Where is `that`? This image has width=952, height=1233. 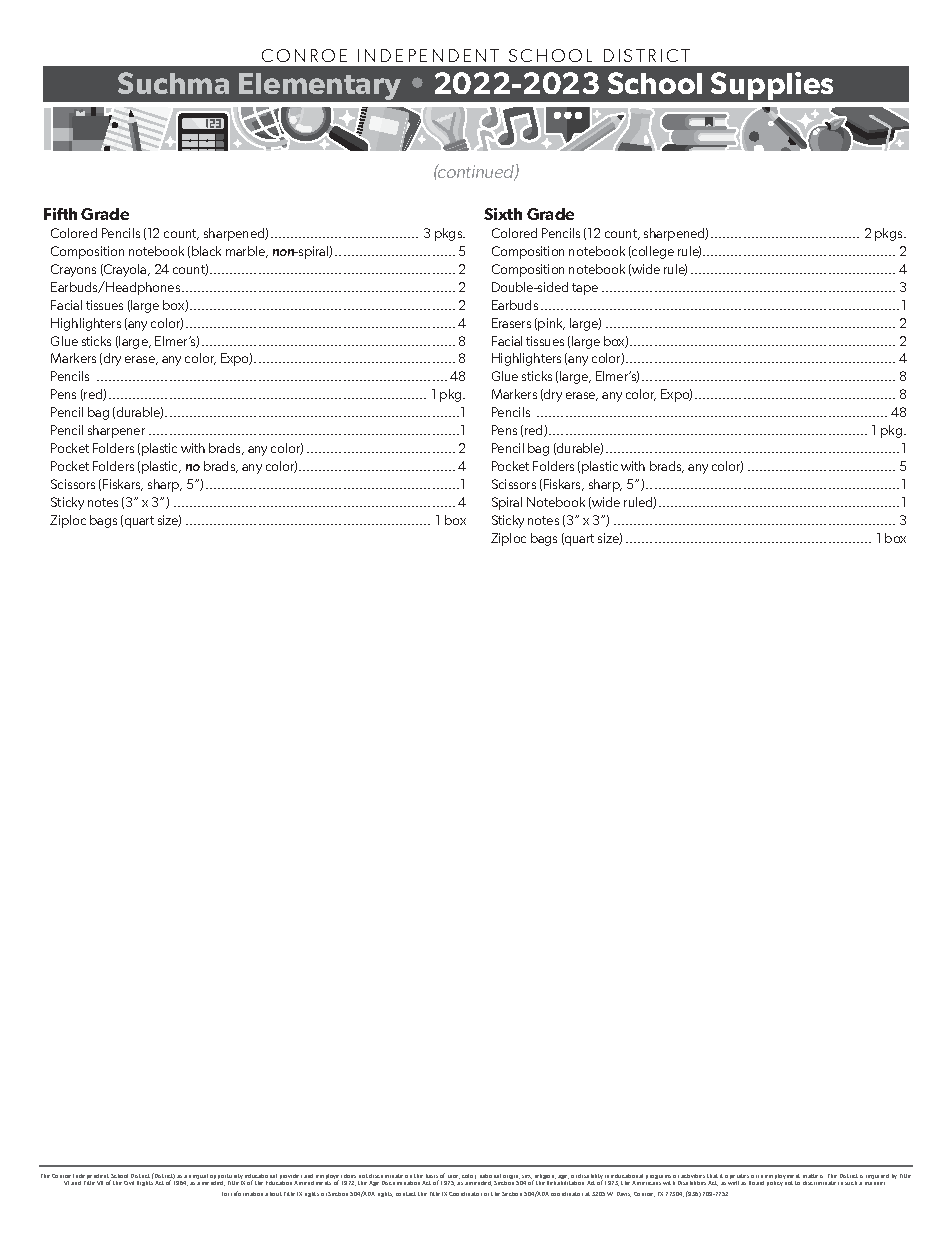 that is located at coordinates (712, 1176).
